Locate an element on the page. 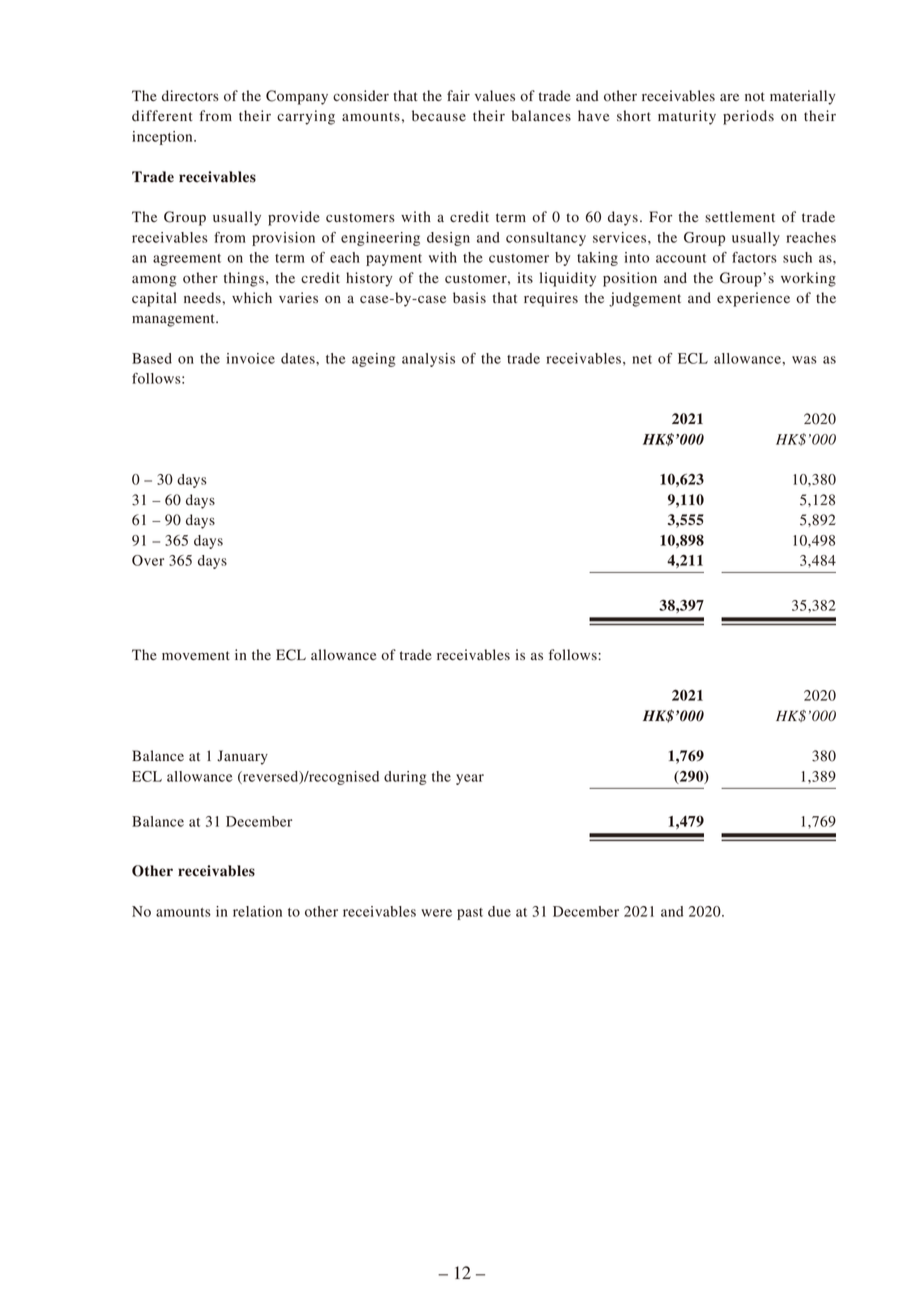 The height and width of the document is (1308, 924). things is located at coordinates (244, 279).
